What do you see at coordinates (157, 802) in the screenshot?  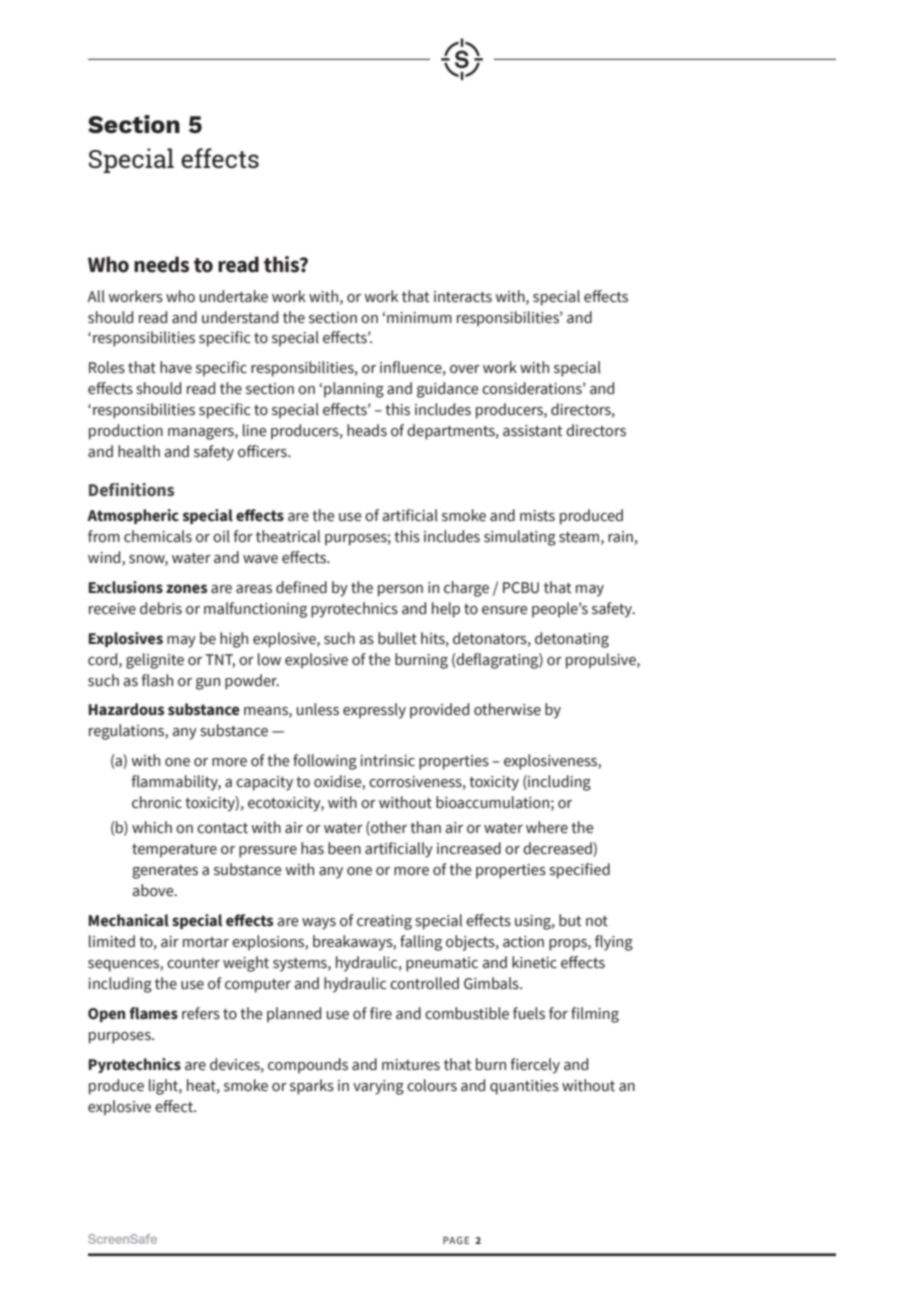 I see `chronic` at bounding box center [157, 802].
